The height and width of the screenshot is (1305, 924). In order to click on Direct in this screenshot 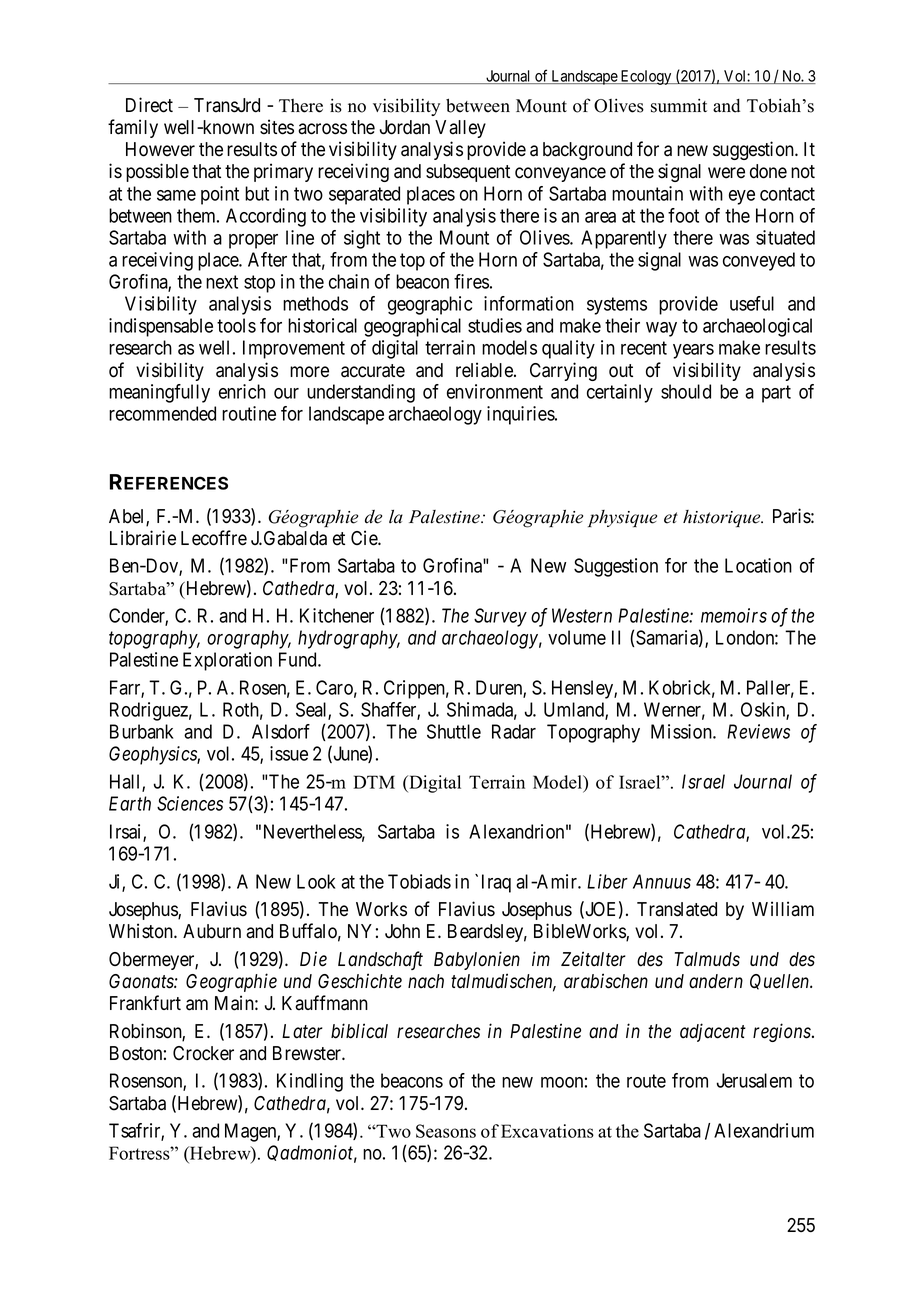, I will do `click(149, 105)`.
